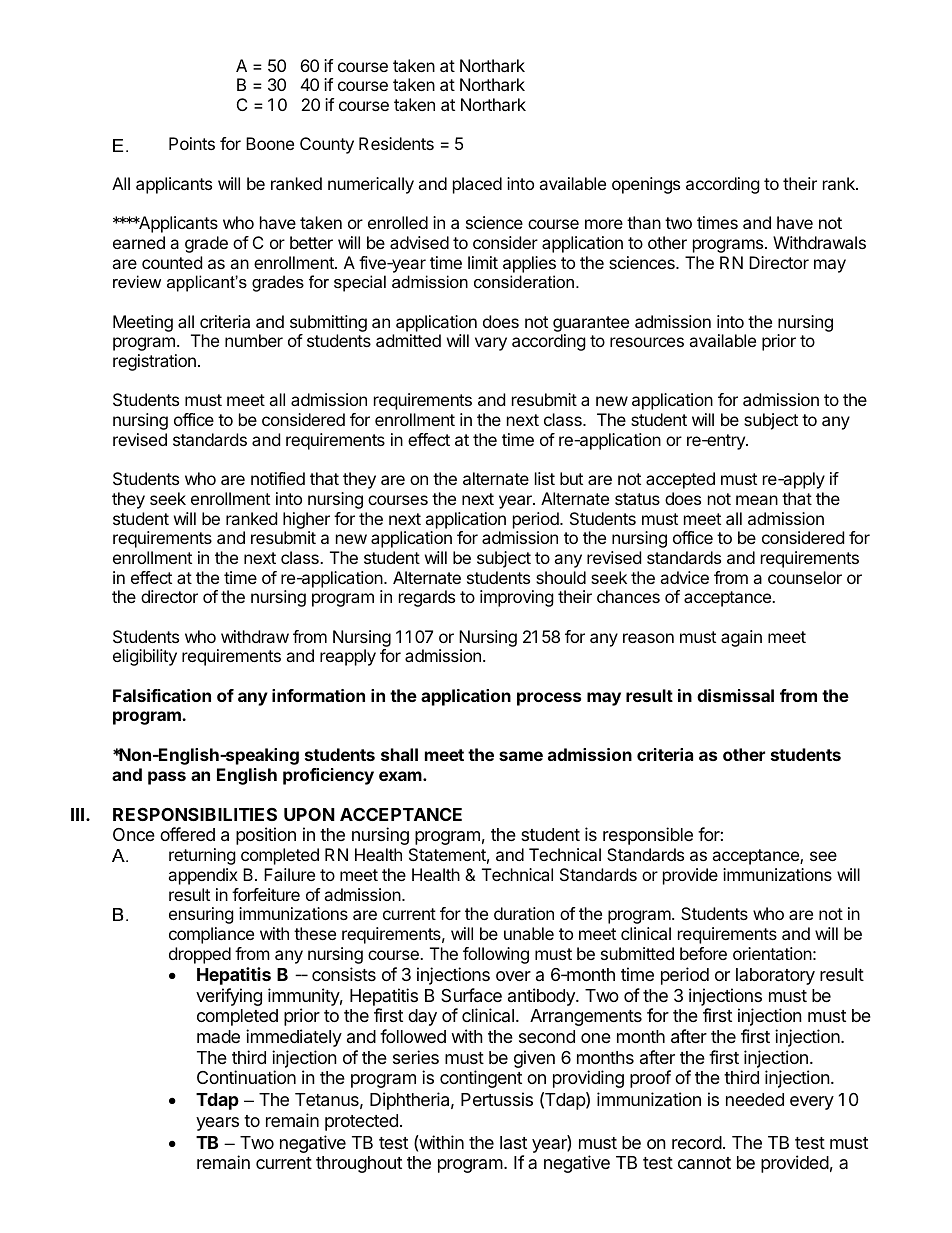 The width and height of the document is (952, 1233). What do you see at coordinates (477, 185) in the document?
I see `placed` at bounding box center [477, 185].
